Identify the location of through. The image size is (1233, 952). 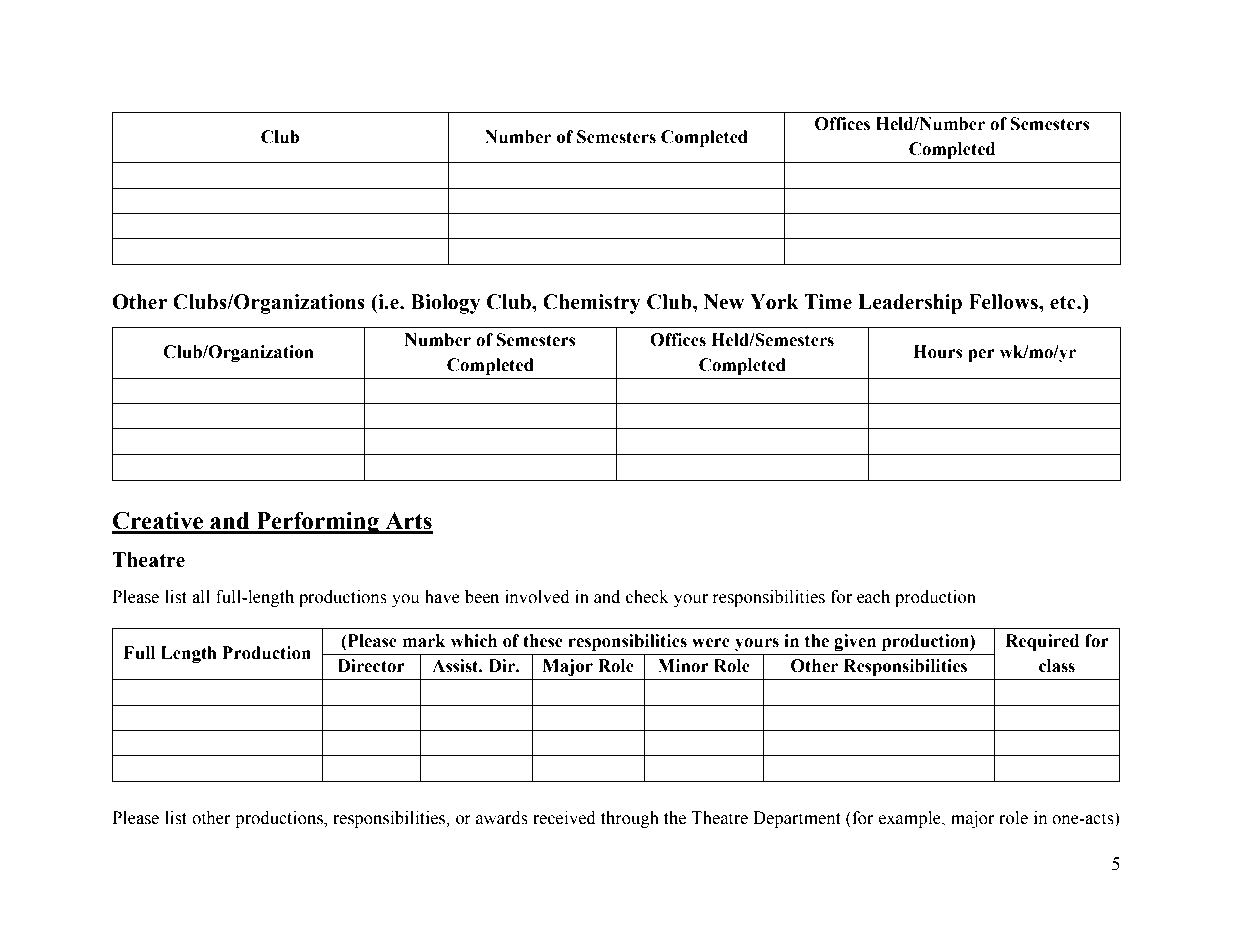
(630, 819).
